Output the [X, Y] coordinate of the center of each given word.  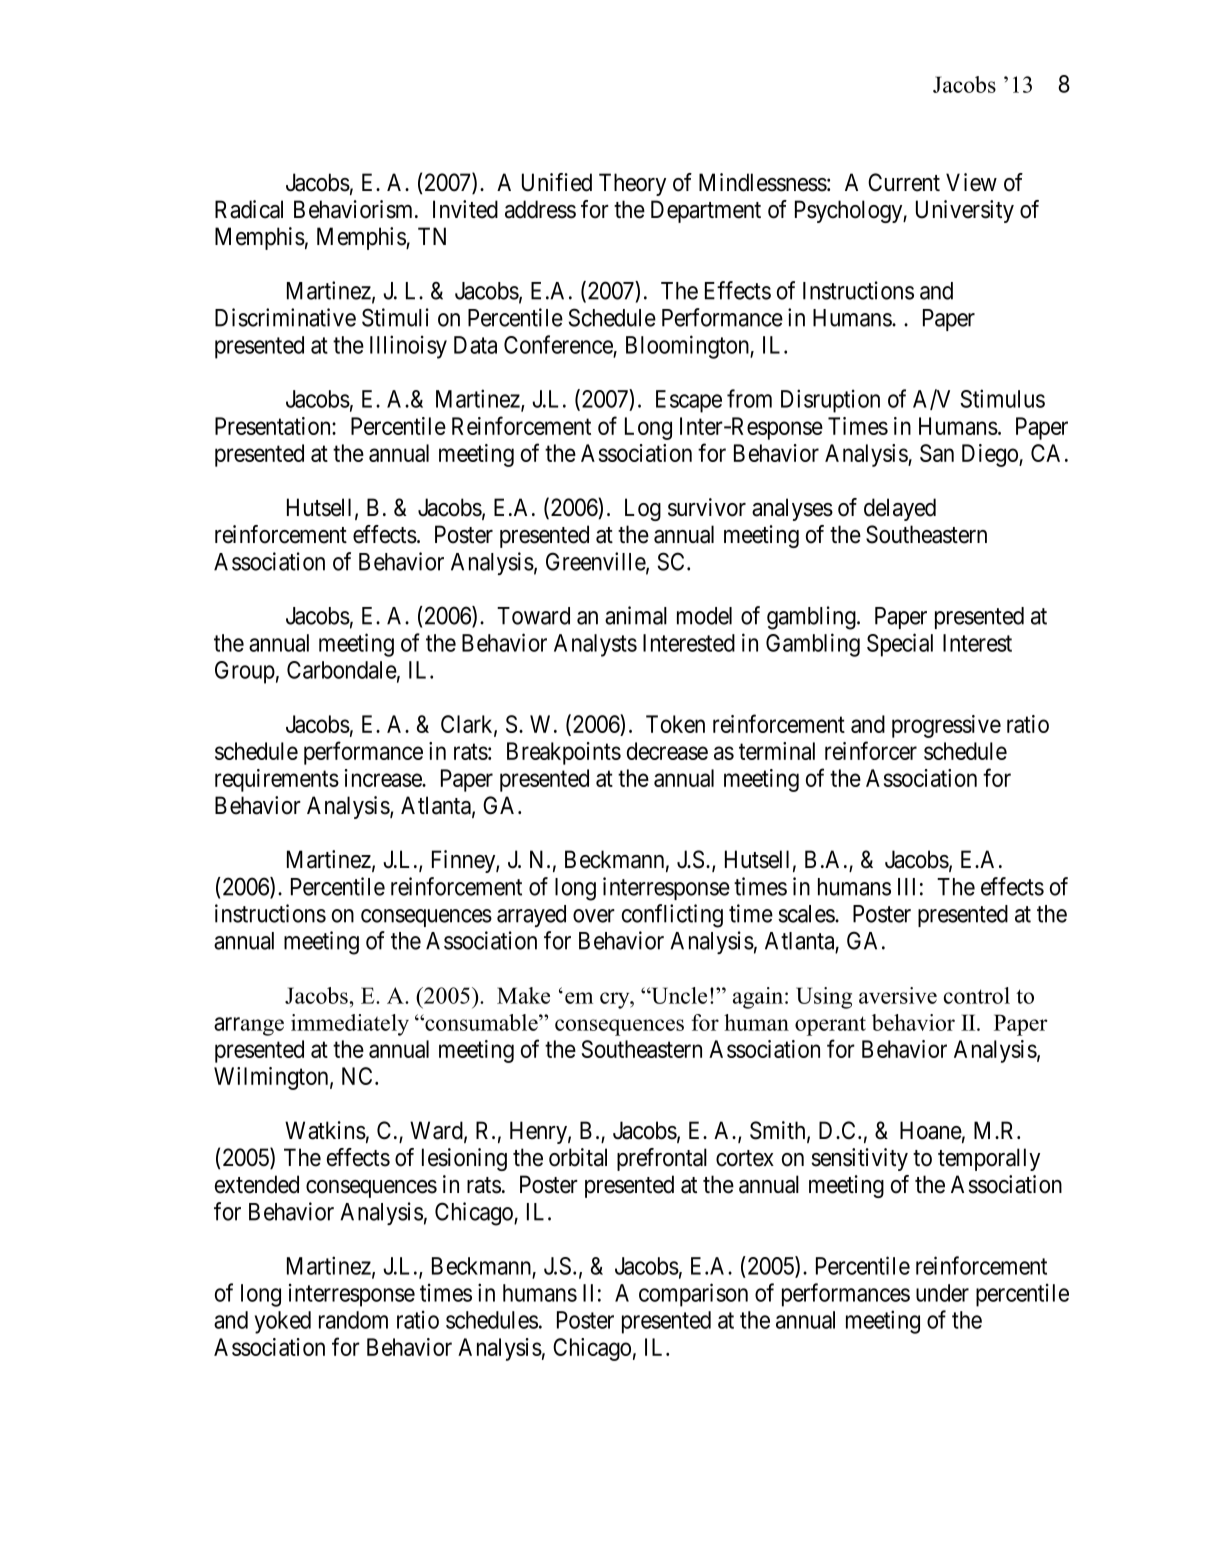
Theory [632, 184]
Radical [249, 209]
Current [904, 182]
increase [384, 778]
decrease [667, 751]
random [353, 1320]
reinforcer [871, 750]
